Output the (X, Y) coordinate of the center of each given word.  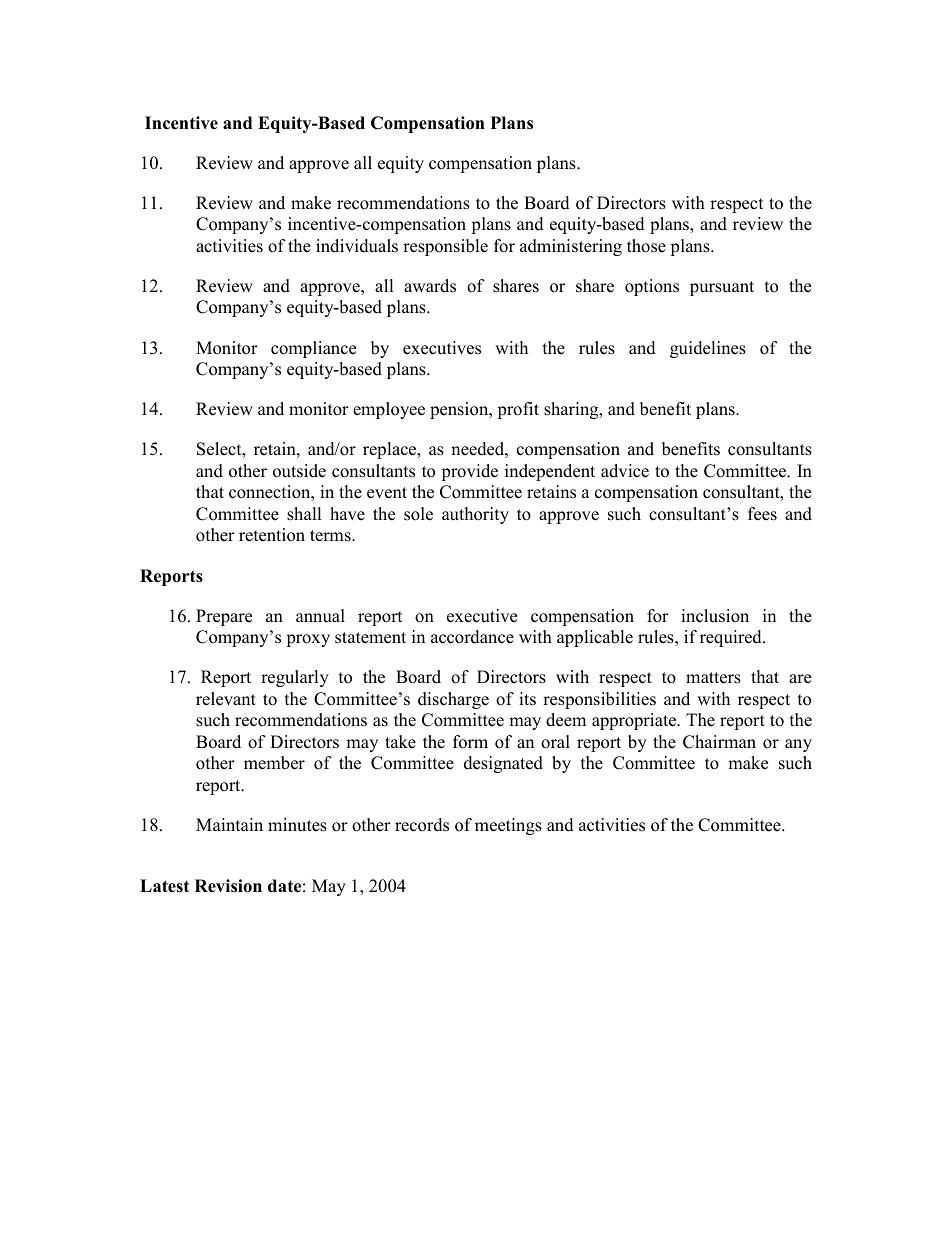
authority (475, 515)
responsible (445, 247)
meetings (508, 826)
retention (272, 535)
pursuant (722, 288)
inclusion (715, 616)
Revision (228, 886)
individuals (357, 246)
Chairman (719, 742)
